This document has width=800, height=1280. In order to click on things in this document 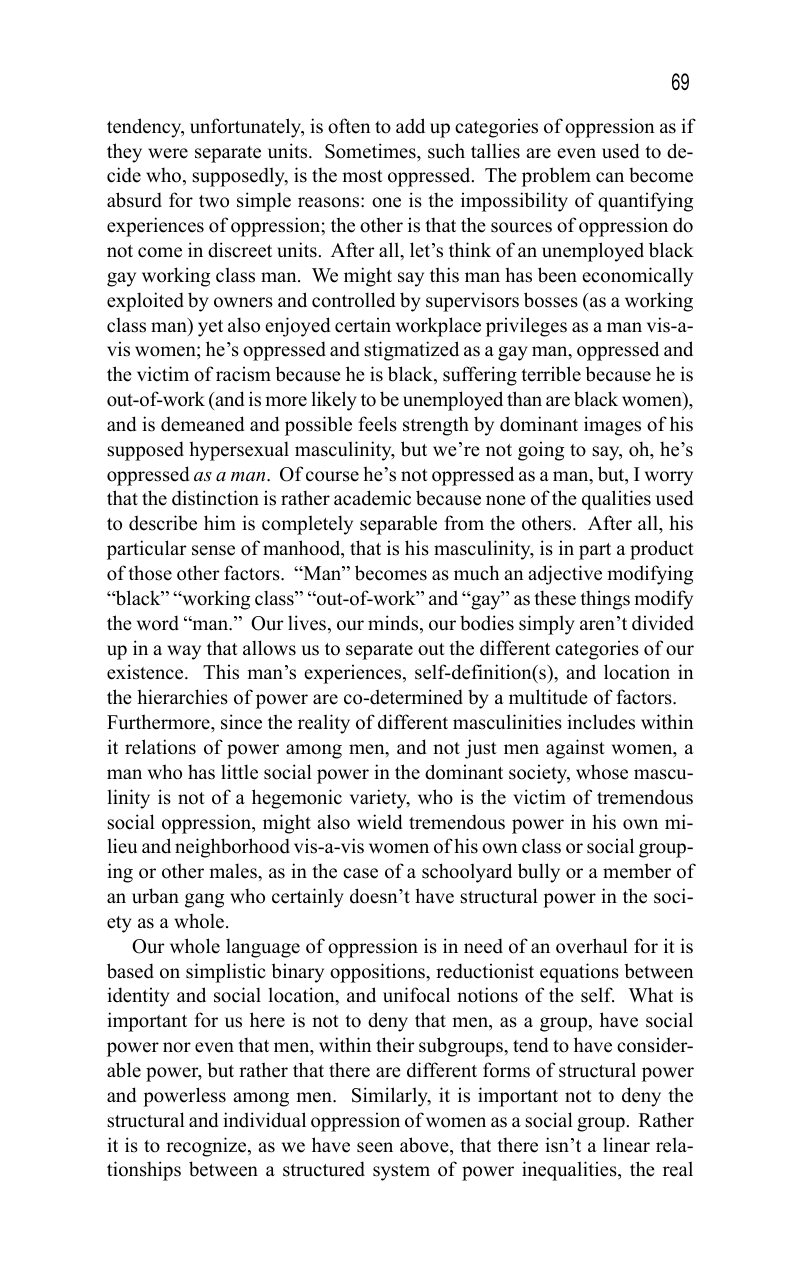, I will do `click(605, 600)`.
